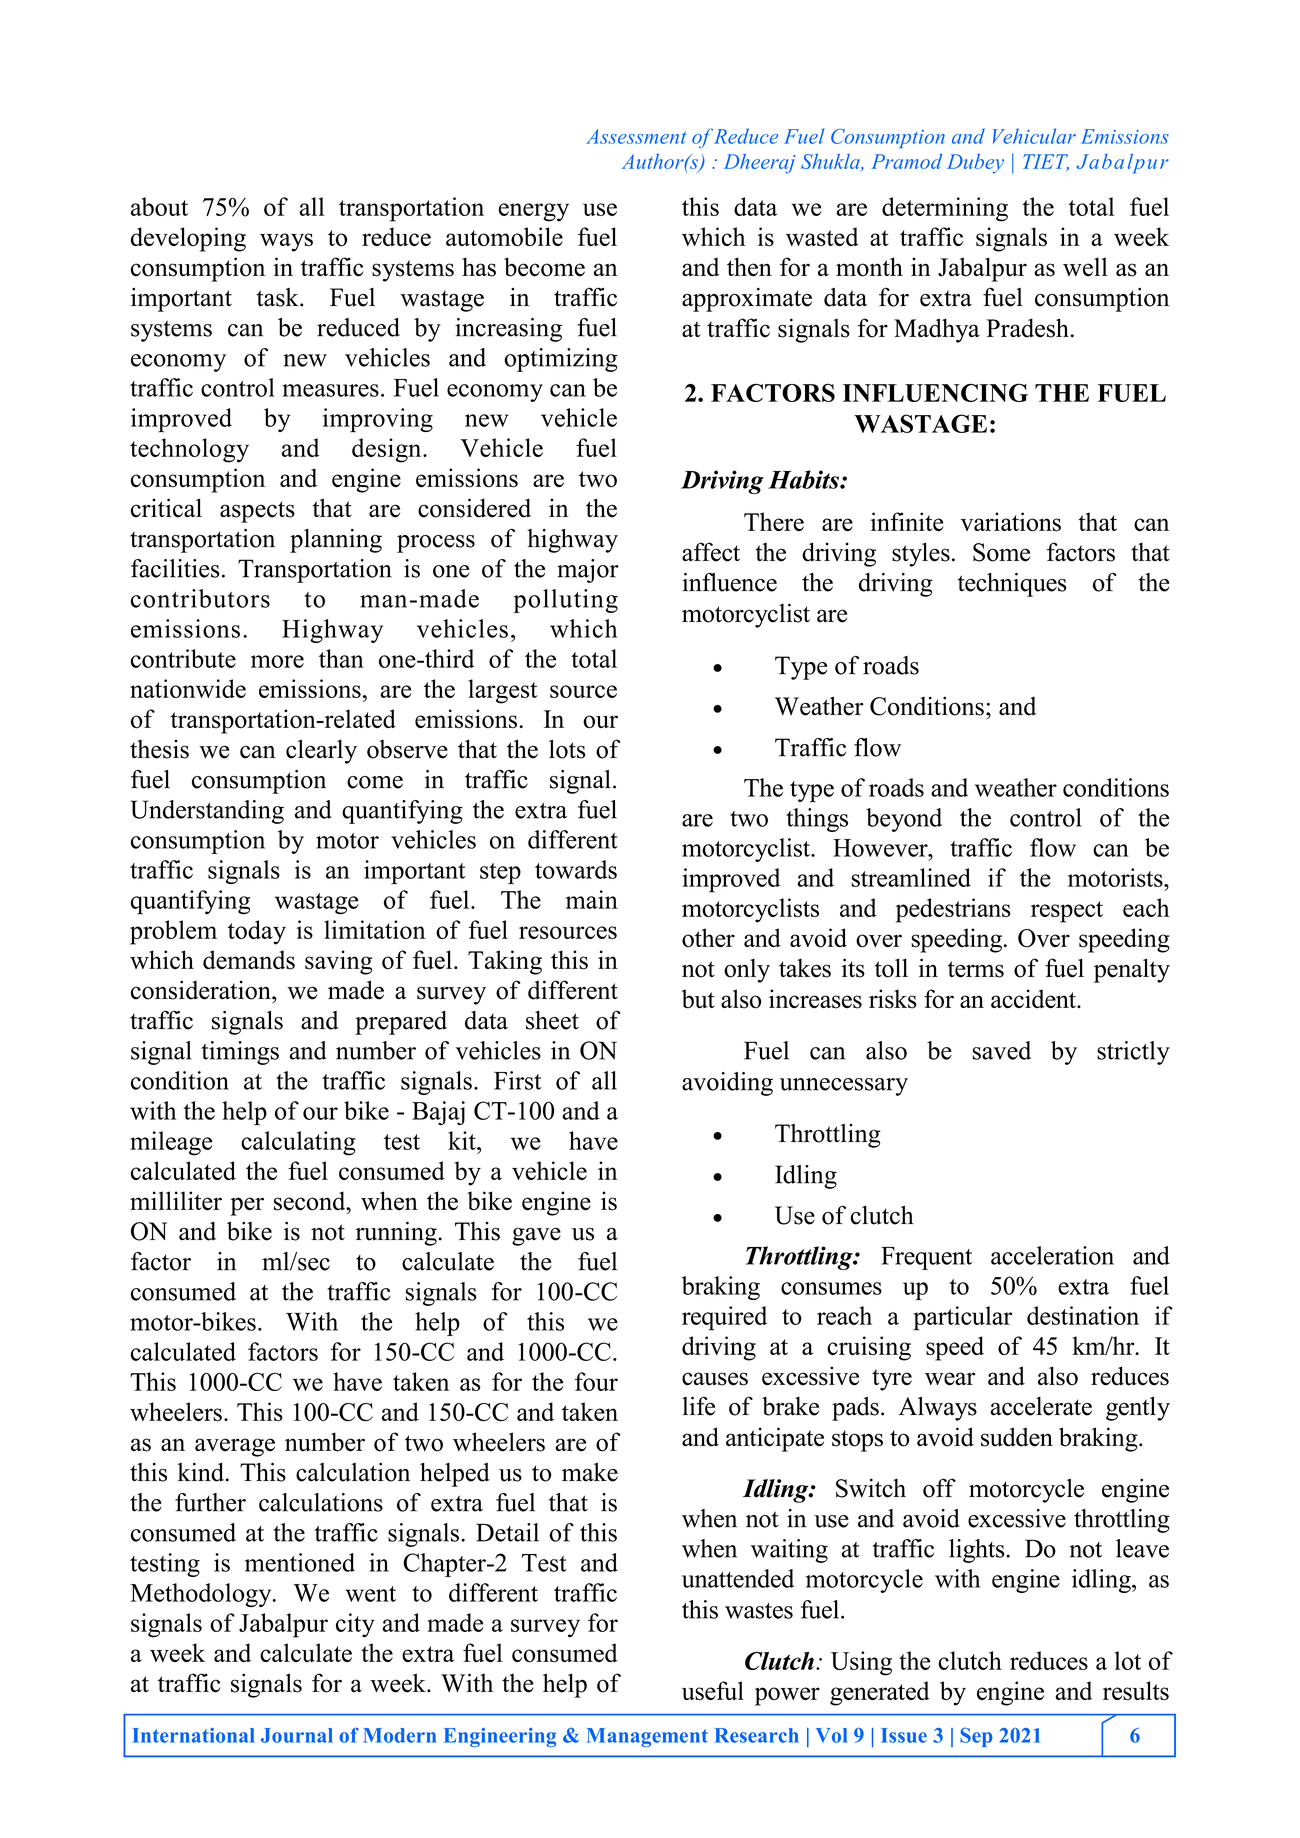 This document has width=1300, height=1838. What do you see at coordinates (567, 749) in the document?
I see `lots` at bounding box center [567, 749].
